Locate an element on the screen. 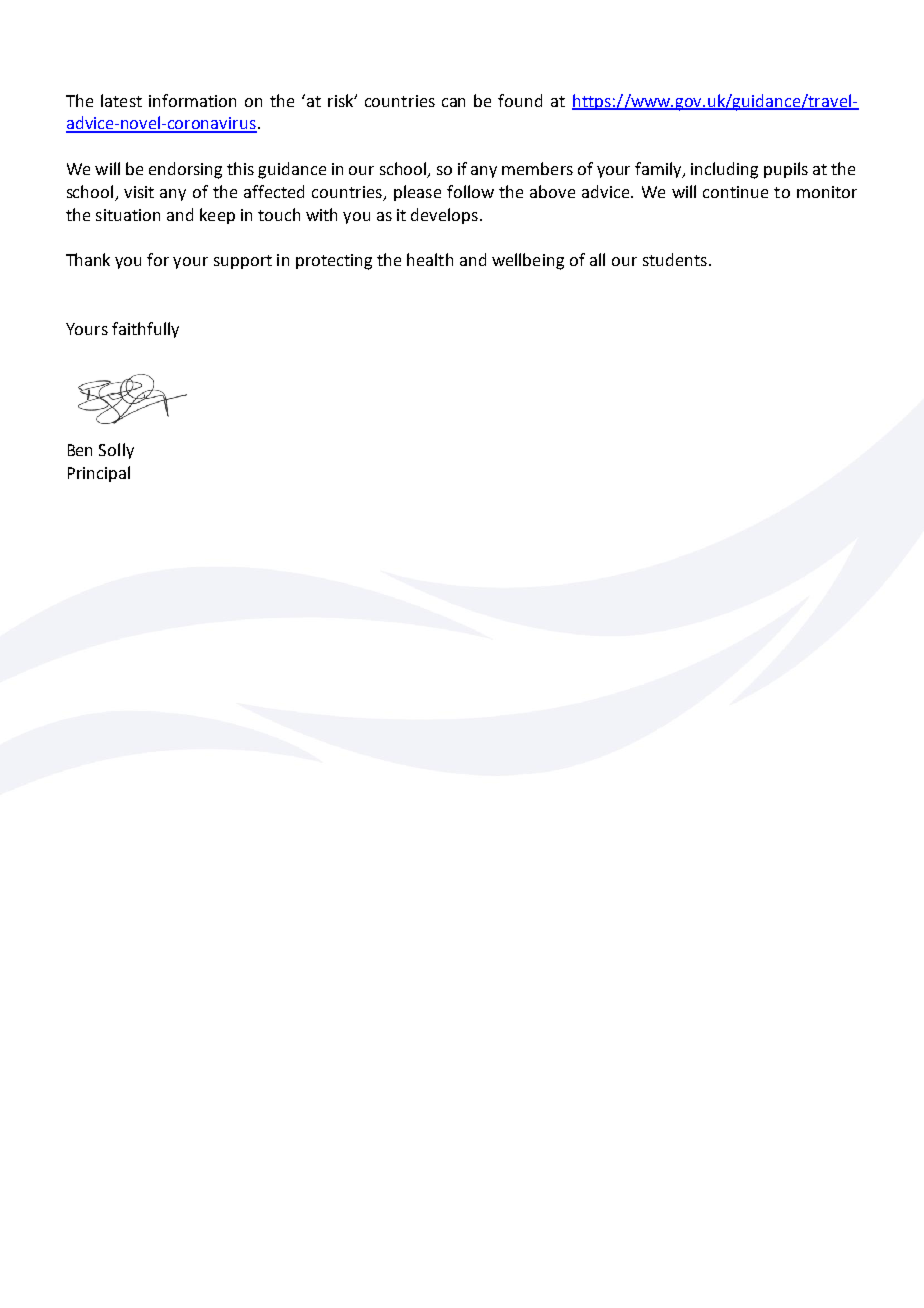 This screenshot has width=924, height=1308. found is located at coordinates (520, 100).
